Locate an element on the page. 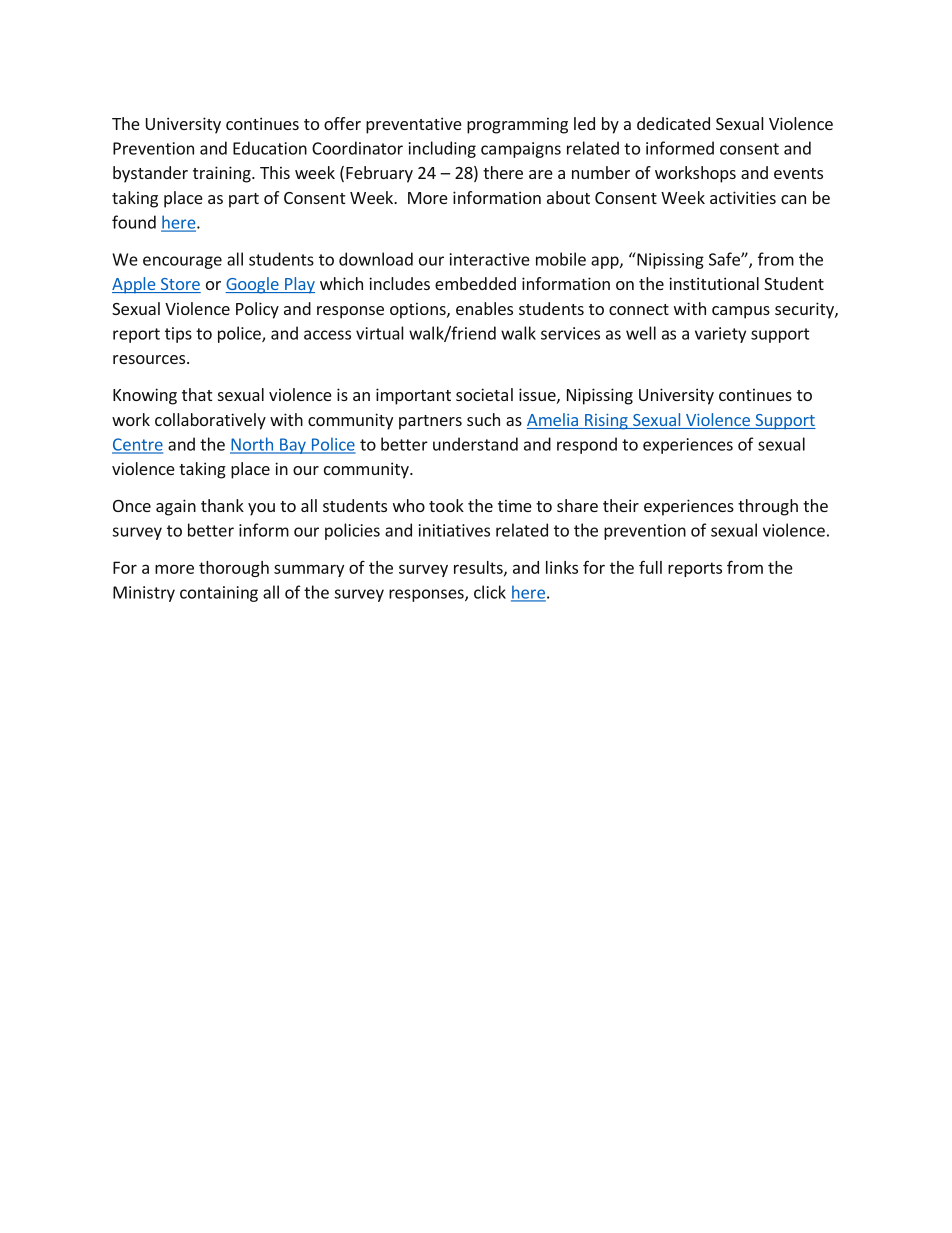 This document has width=952, height=1233. Store is located at coordinates (179, 285).
